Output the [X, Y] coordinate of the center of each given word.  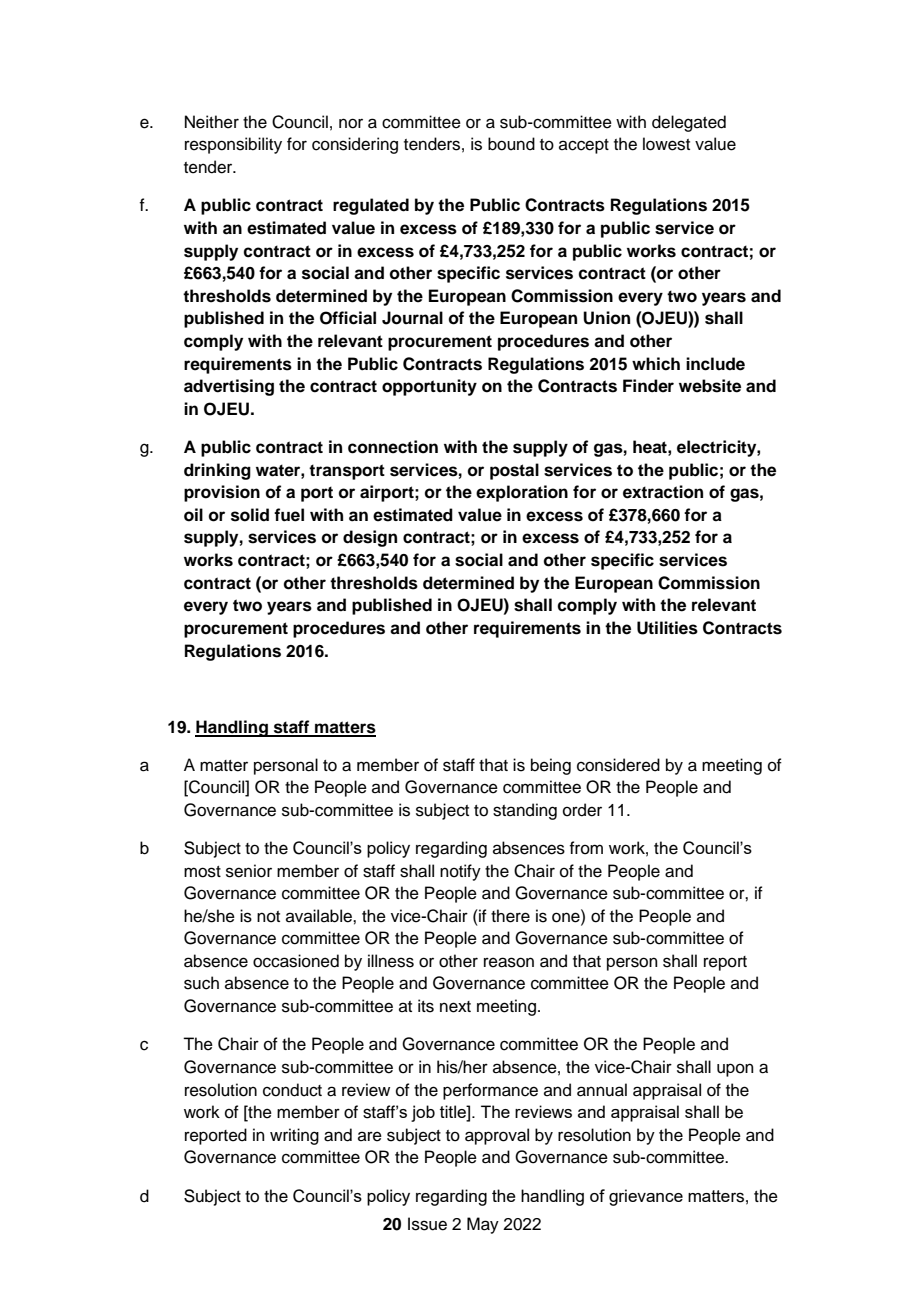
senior [249, 871]
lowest [666, 144]
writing [294, 1136]
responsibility [233, 145]
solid [250, 515]
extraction [663, 492]
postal [514, 471]
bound [511, 144]
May [483, 1225]
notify [460, 872]
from [586, 848]
